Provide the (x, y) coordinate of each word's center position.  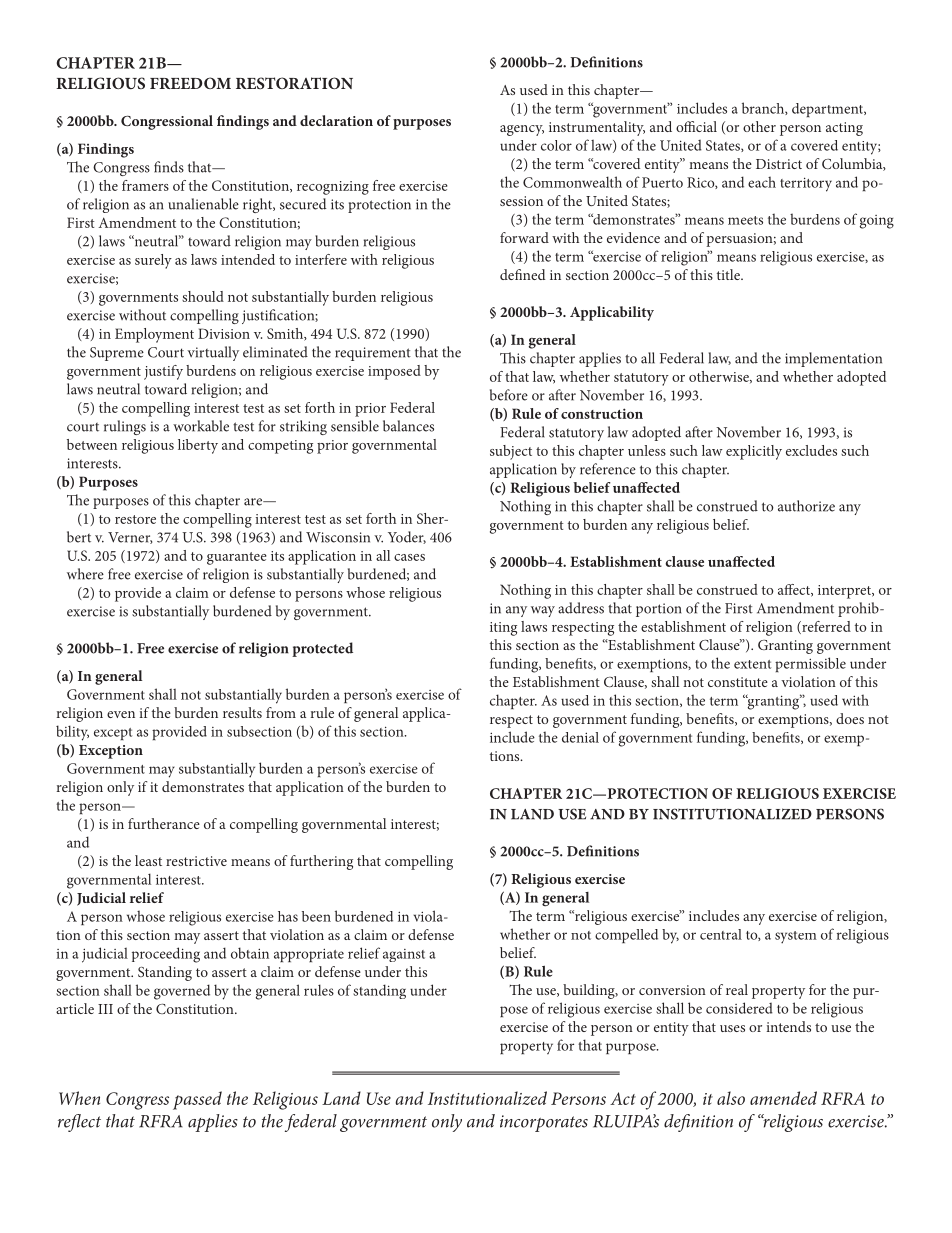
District (779, 164)
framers (145, 185)
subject (511, 452)
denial (580, 737)
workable (201, 426)
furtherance (164, 823)
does (850, 718)
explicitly (754, 452)
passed (197, 1100)
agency (522, 130)
